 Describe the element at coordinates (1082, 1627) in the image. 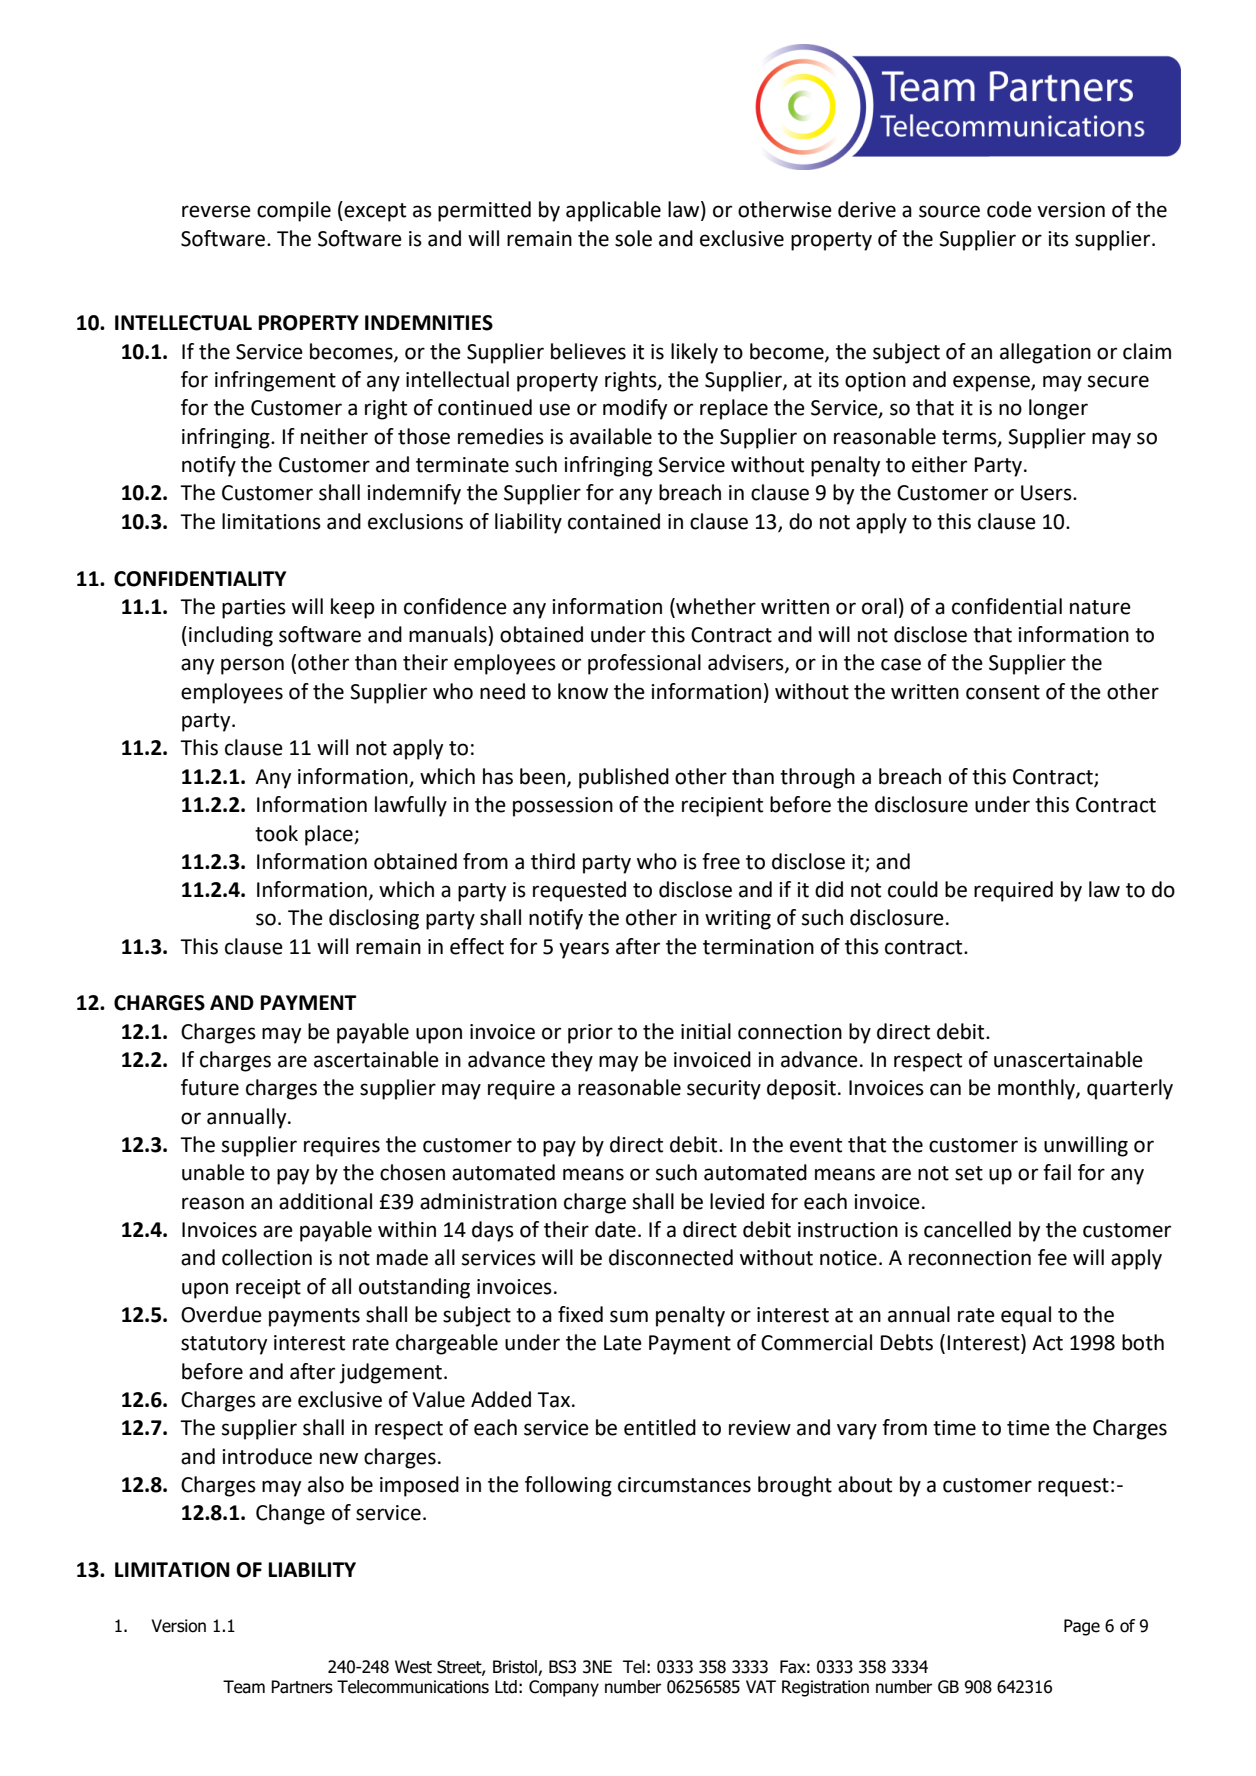

I see `Page` at that location.
